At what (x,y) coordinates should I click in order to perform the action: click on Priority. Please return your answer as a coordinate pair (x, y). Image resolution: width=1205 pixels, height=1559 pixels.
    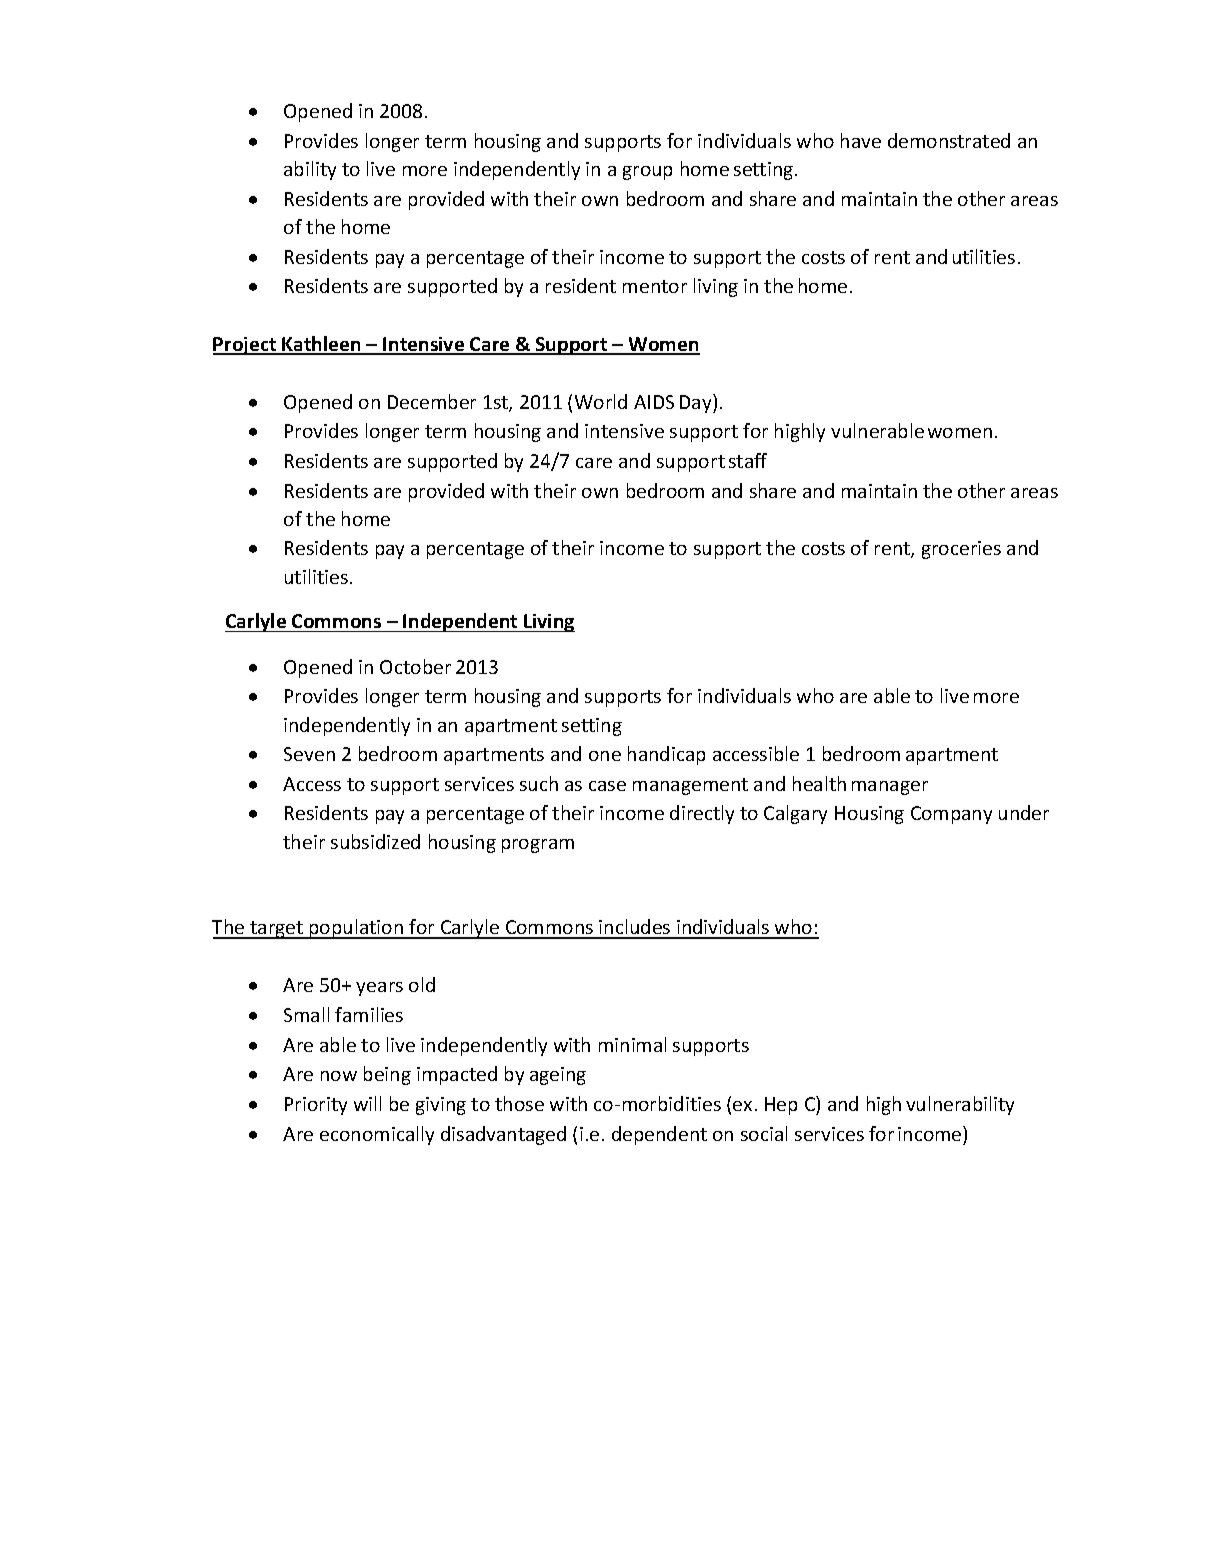
    Looking at the image, I should click on (316, 1106).
